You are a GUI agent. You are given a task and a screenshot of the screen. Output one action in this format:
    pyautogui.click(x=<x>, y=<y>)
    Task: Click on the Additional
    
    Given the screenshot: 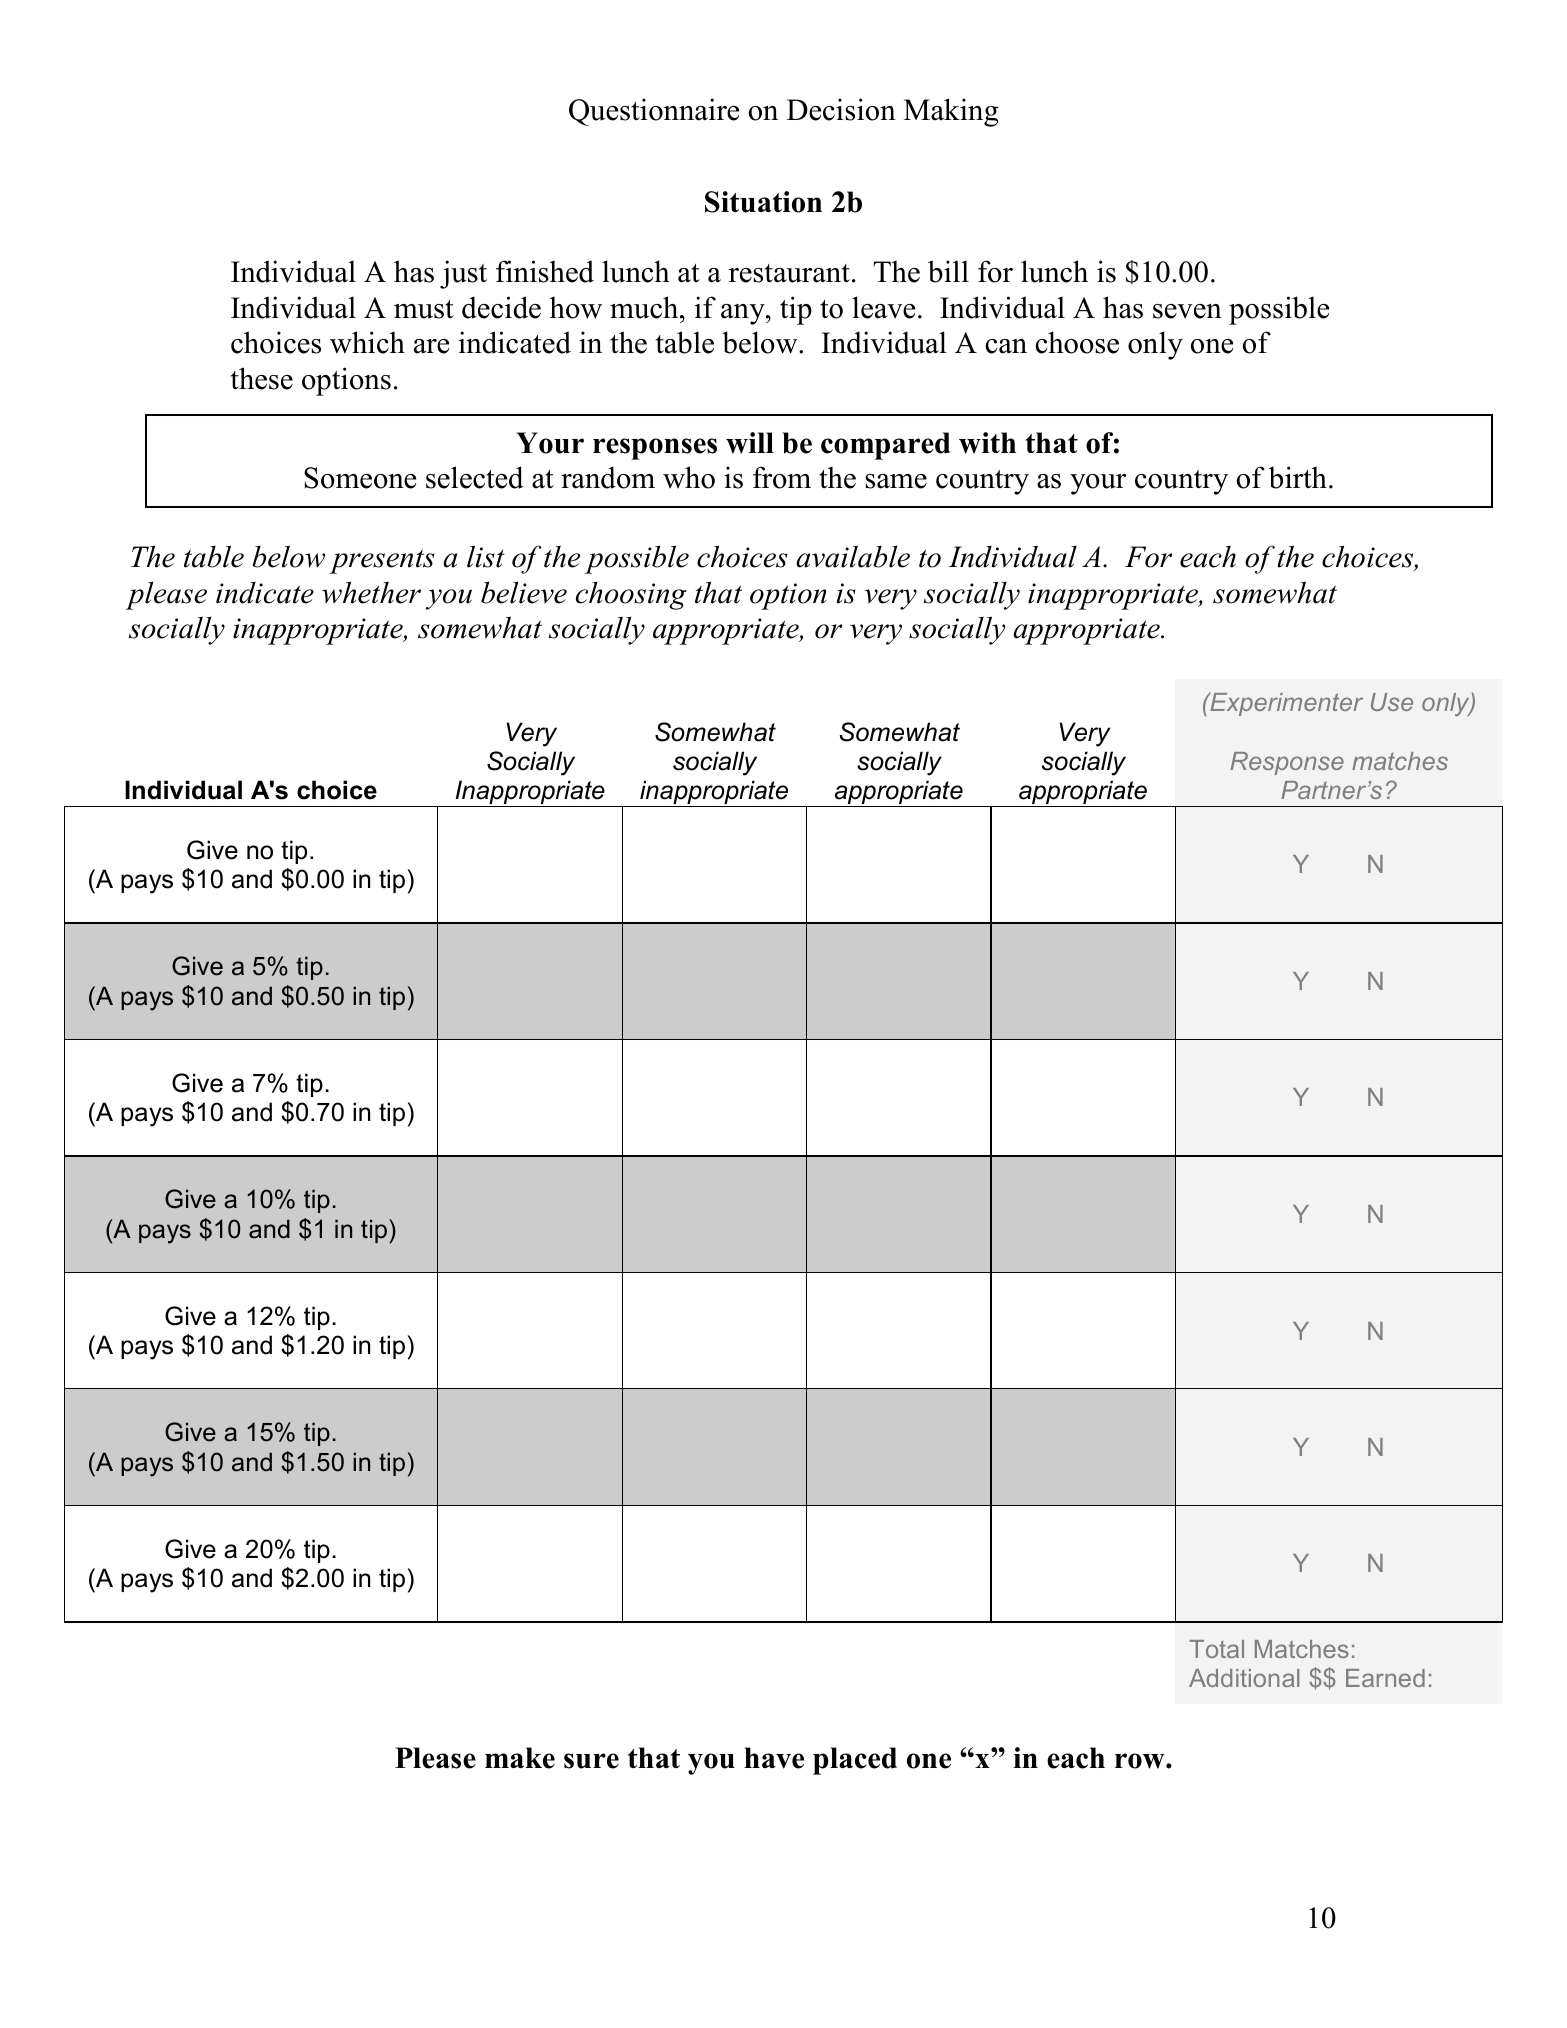 What is the action you would take?
    pyautogui.click(x=1244, y=1678)
